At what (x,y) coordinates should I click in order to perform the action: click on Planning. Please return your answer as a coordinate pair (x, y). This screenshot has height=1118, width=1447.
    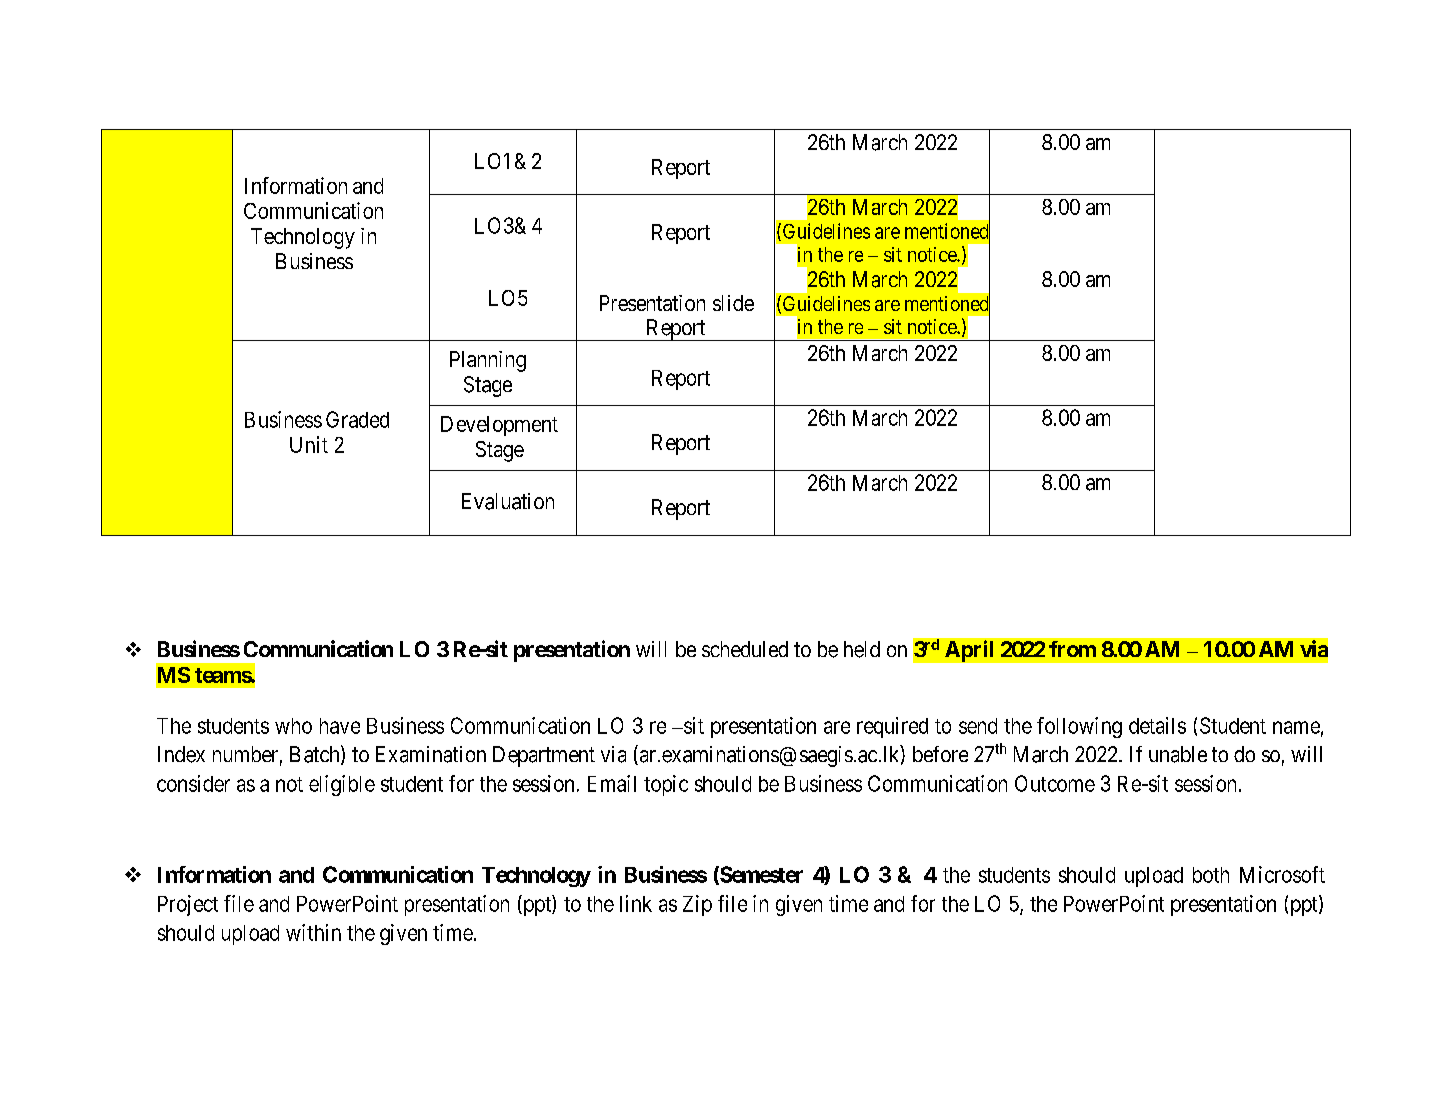
    Looking at the image, I should click on (488, 361).
